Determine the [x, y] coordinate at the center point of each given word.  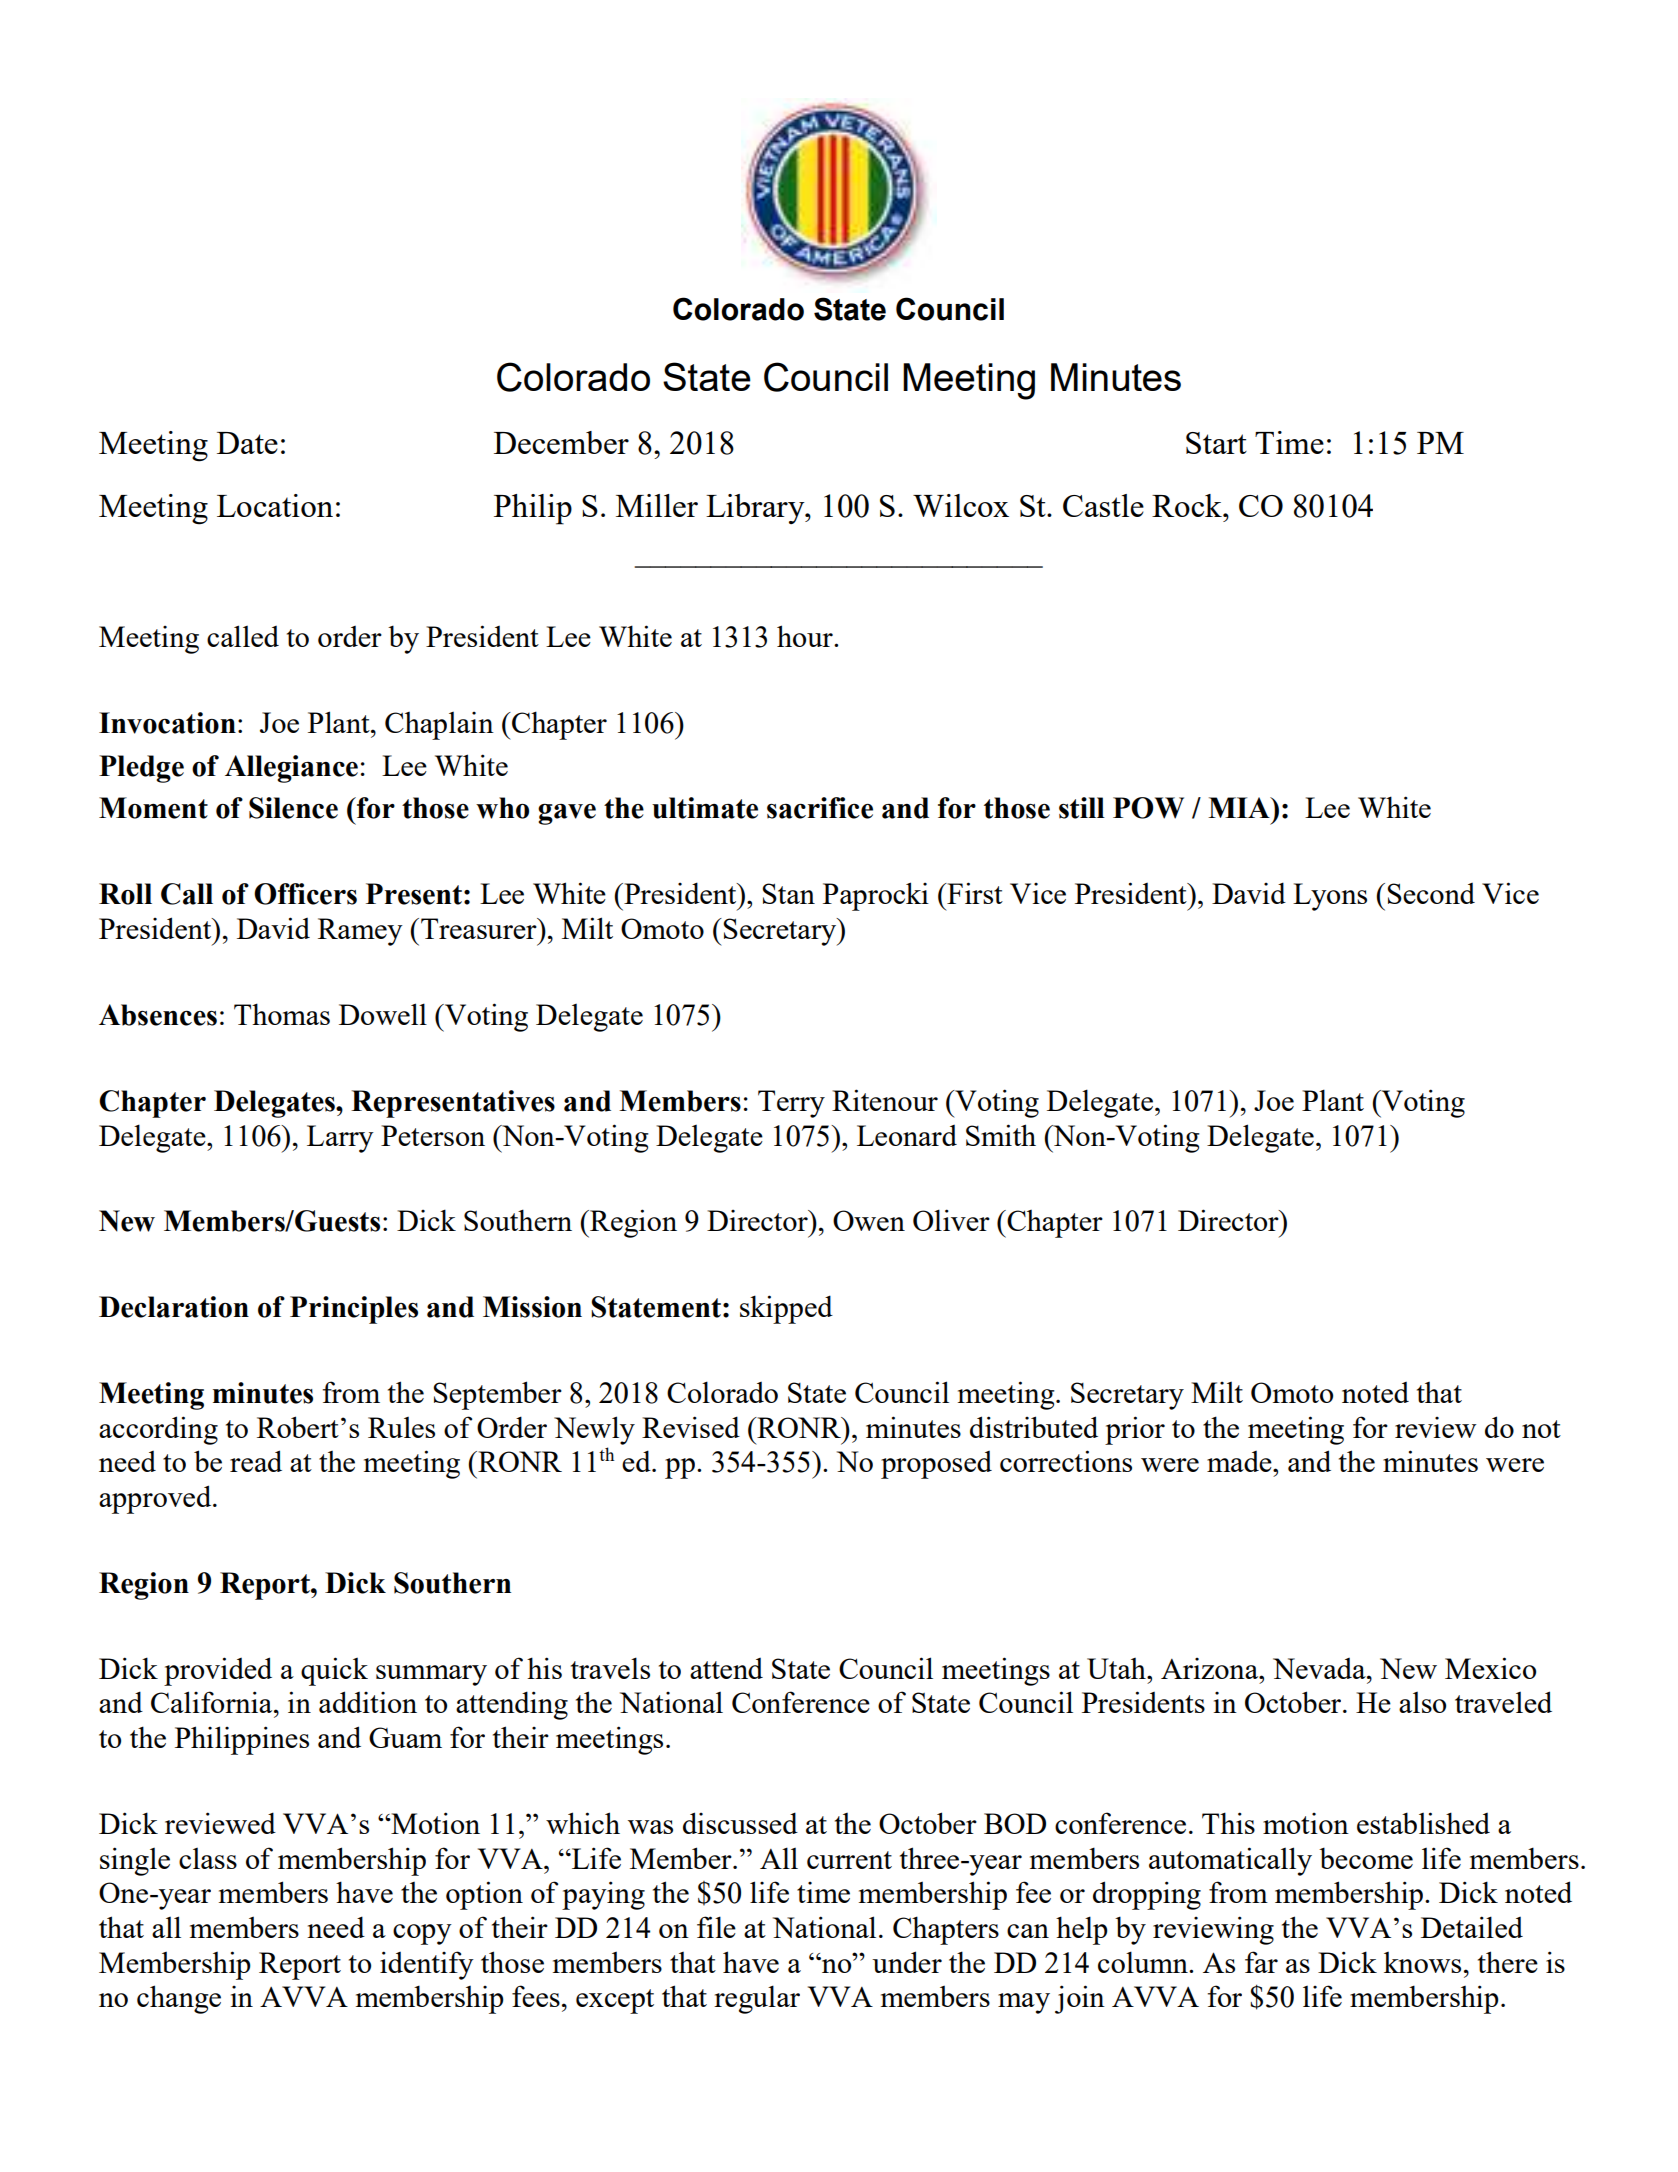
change [179, 1999]
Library [756, 509]
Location [275, 505]
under [907, 1962]
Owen [869, 1220]
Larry [340, 1139]
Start [1216, 443]
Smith [1001, 1135]
